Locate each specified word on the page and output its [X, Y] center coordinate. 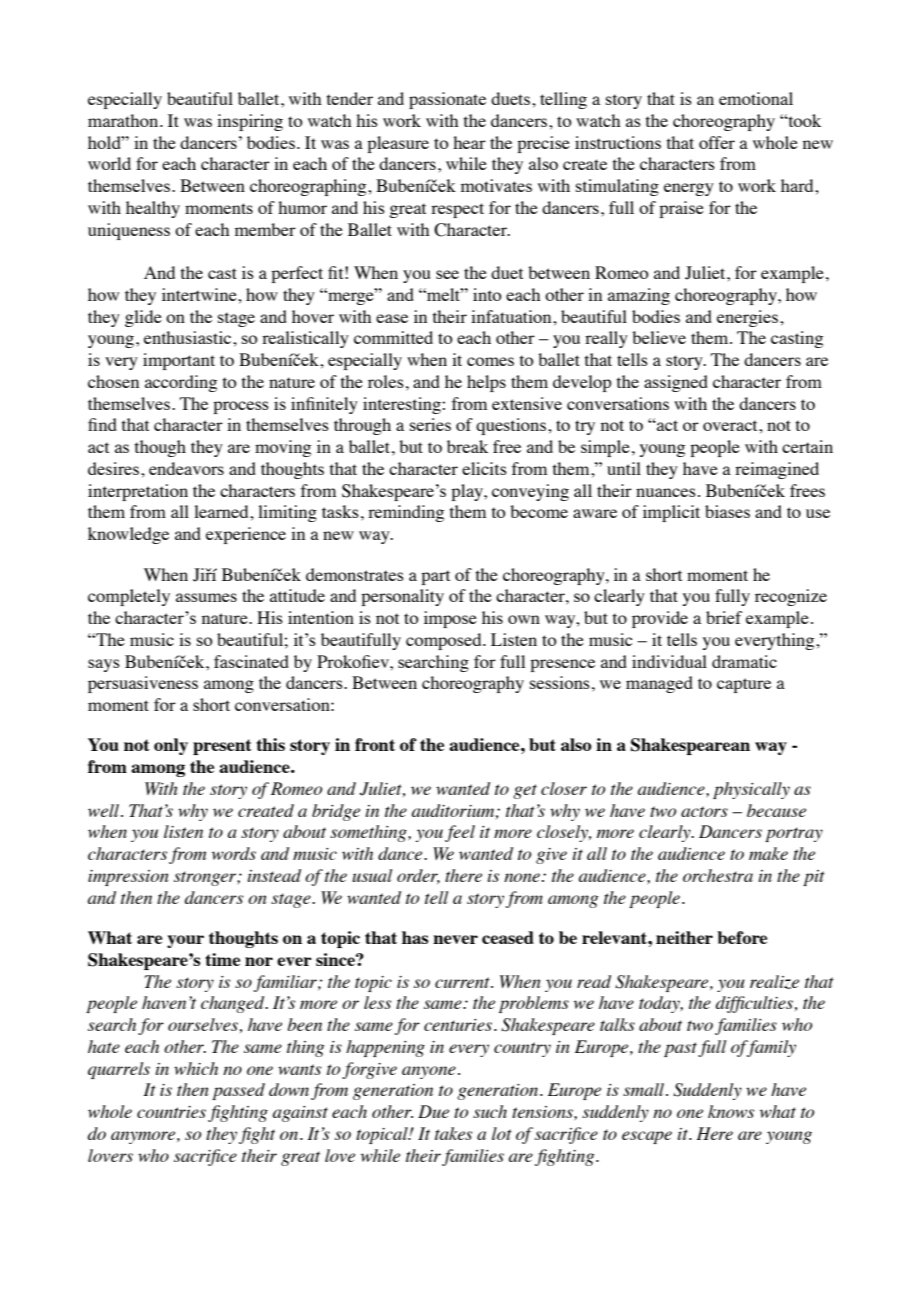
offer [717, 142]
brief [724, 617]
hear [469, 142]
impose [450, 619]
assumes [206, 597]
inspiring [250, 122]
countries [173, 1113]
